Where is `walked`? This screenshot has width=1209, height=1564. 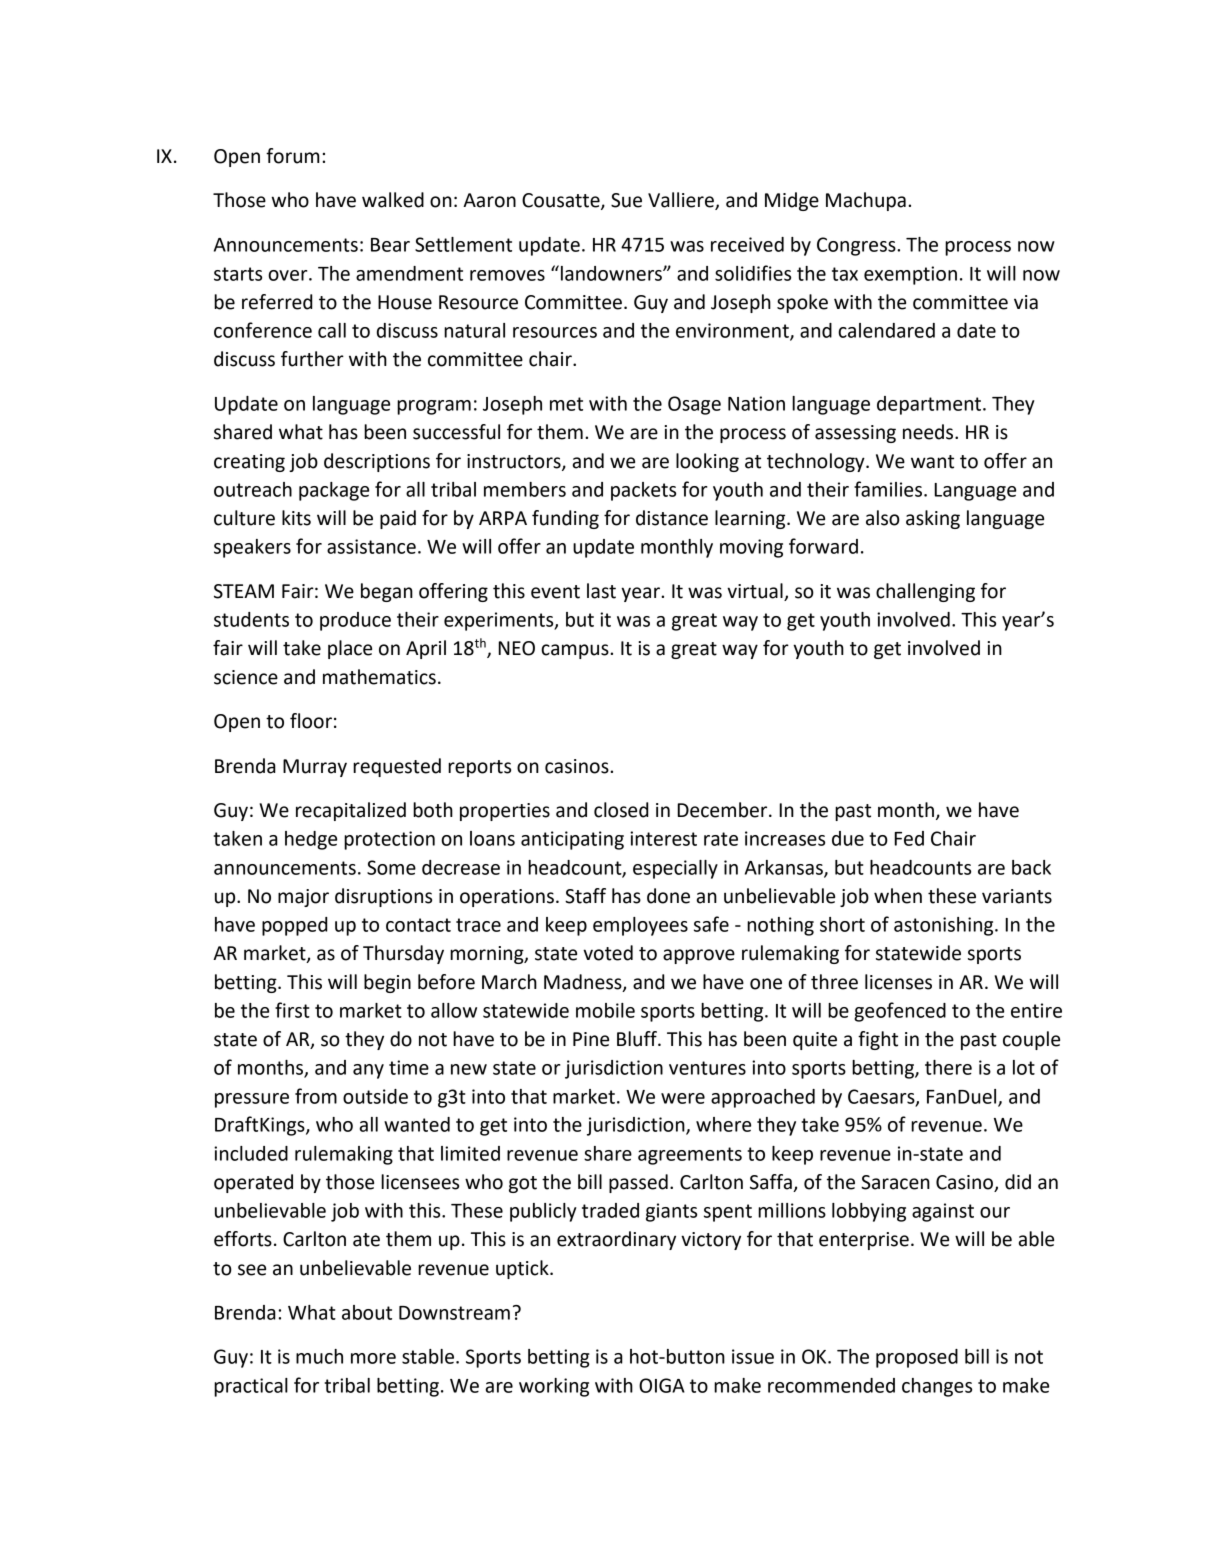
walked is located at coordinates (393, 200).
